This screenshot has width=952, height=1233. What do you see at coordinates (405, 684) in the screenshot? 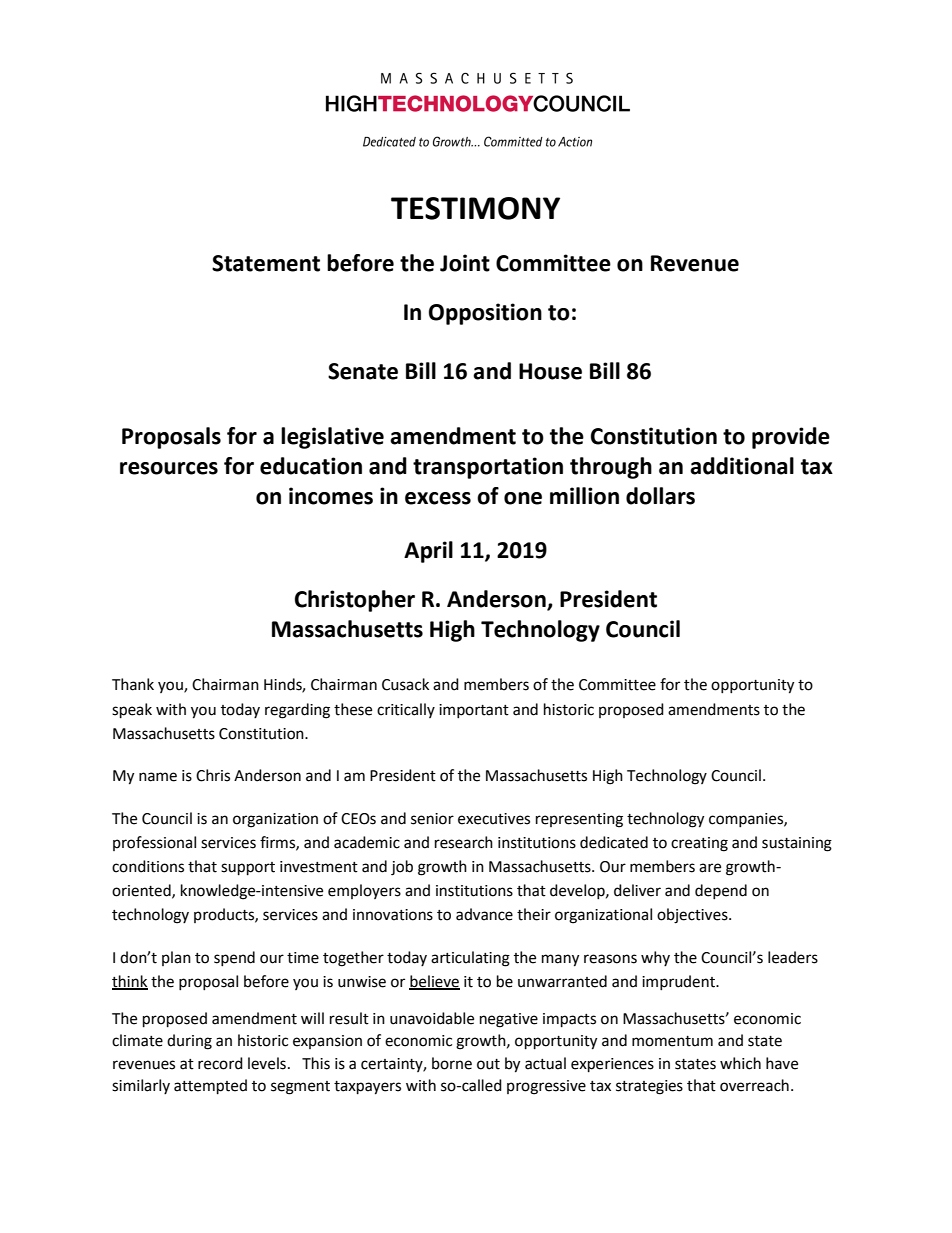
I see `Cusack` at bounding box center [405, 684].
